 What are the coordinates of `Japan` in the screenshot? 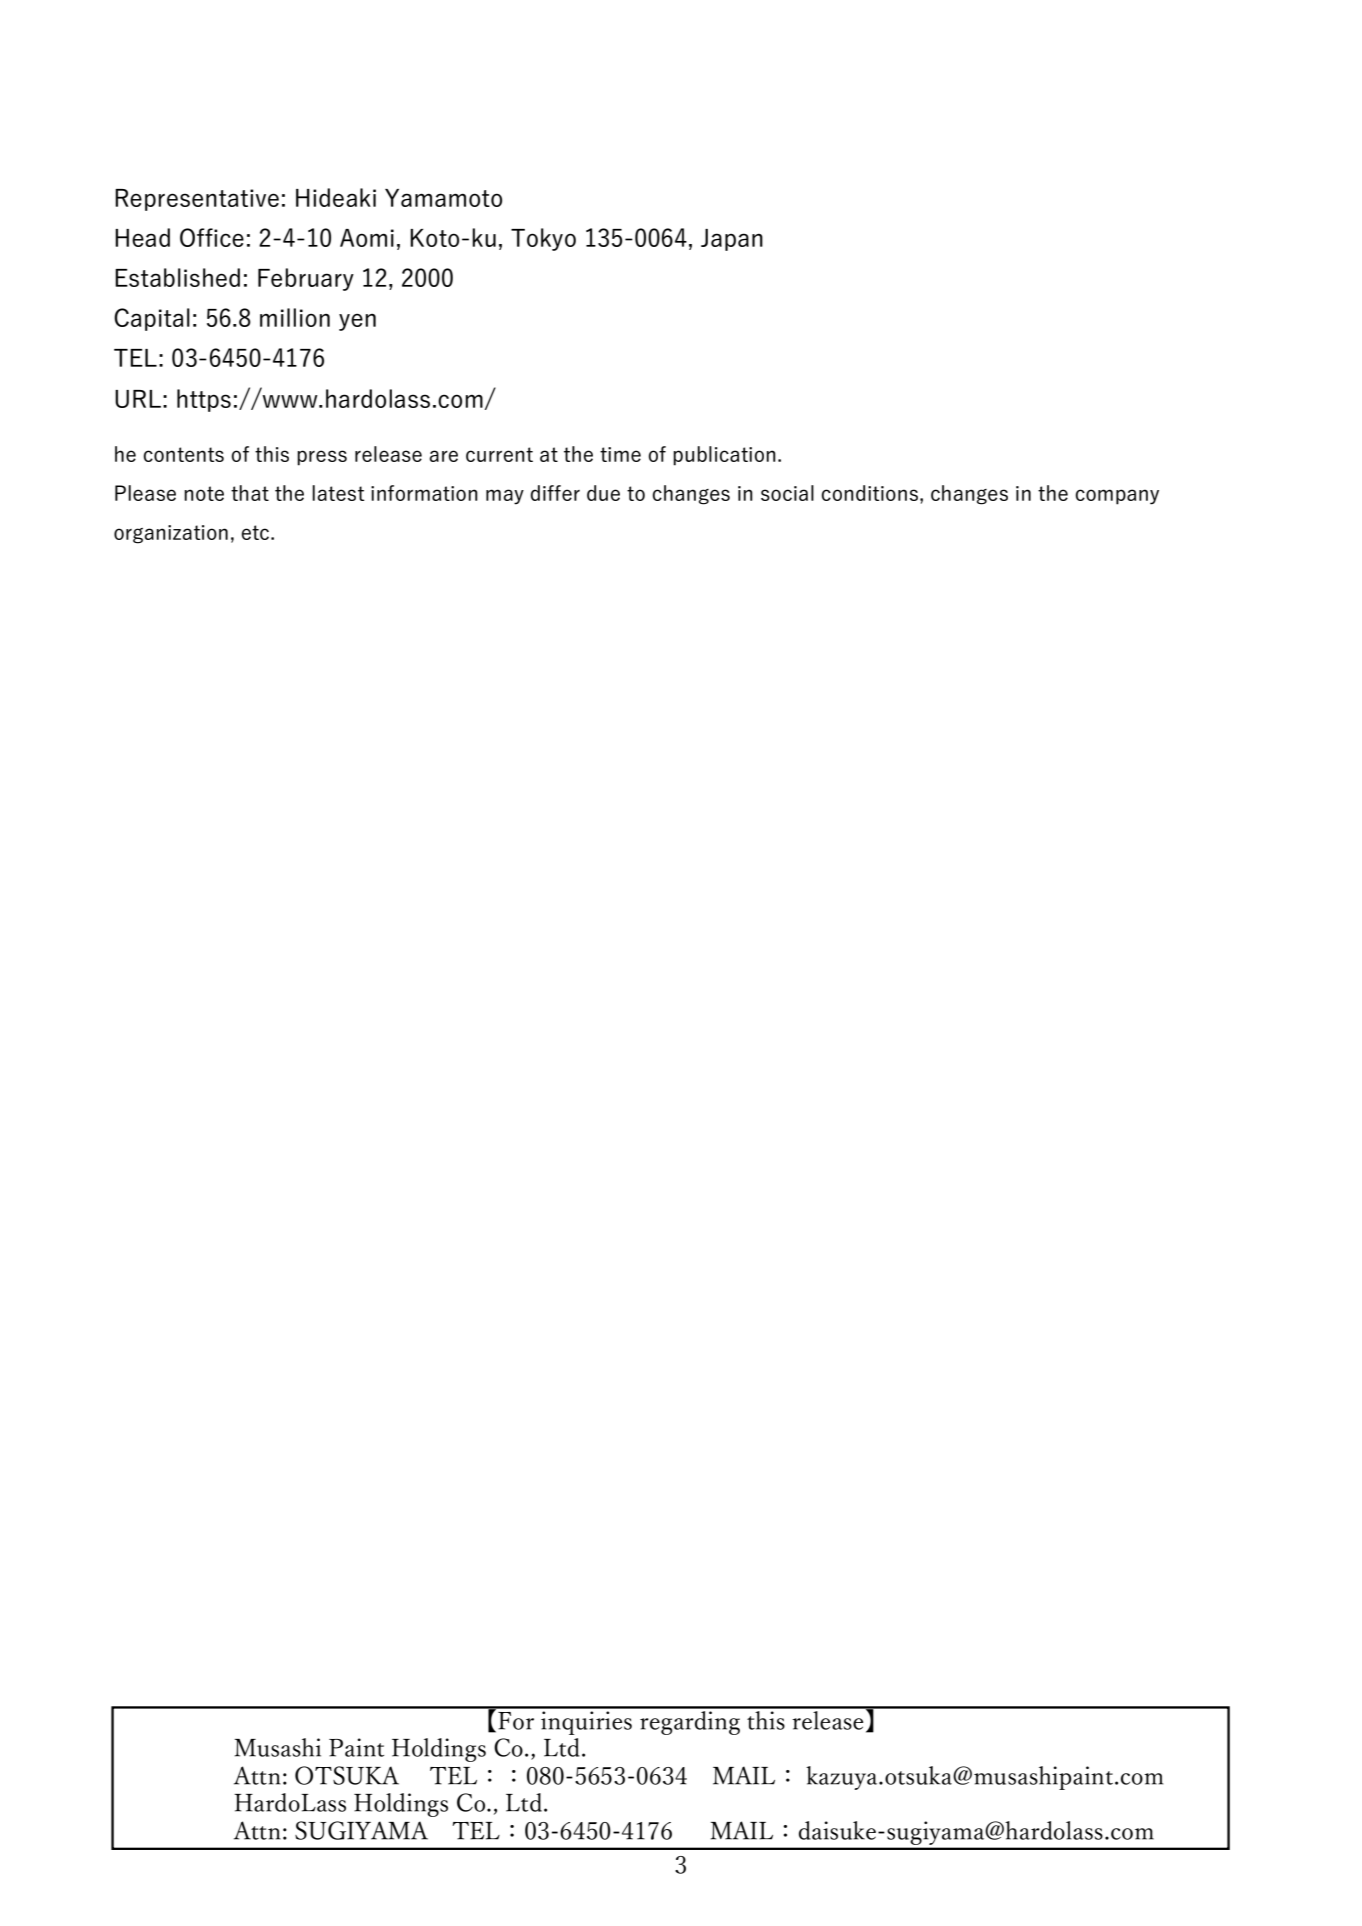 It's located at (732, 240).
